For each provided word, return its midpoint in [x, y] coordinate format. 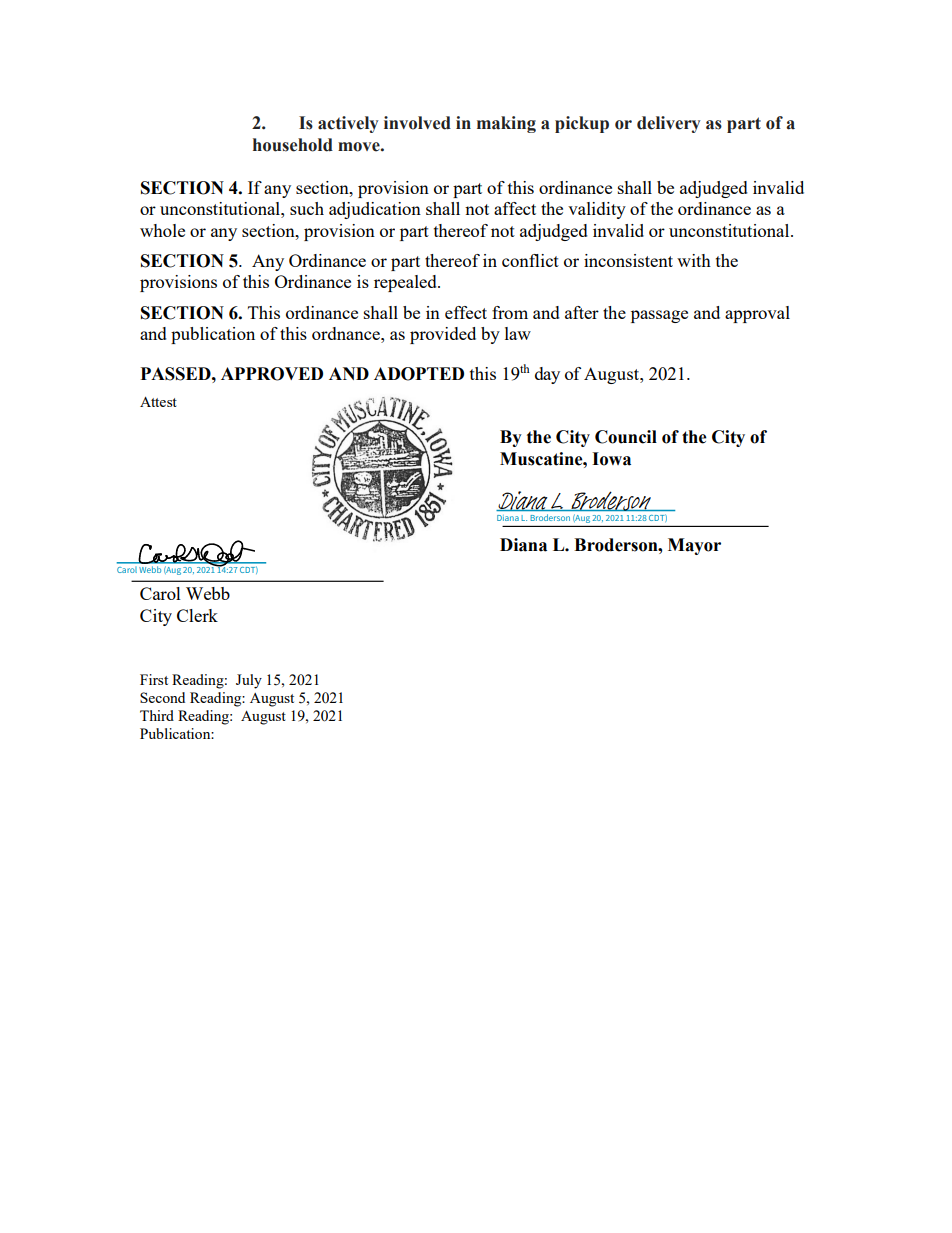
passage [659, 316]
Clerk [197, 615]
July [249, 681]
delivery [669, 124]
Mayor [694, 546]
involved [417, 123]
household [293, 145]
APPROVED [272, 374]
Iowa [611, 459]
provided [443, 335]
